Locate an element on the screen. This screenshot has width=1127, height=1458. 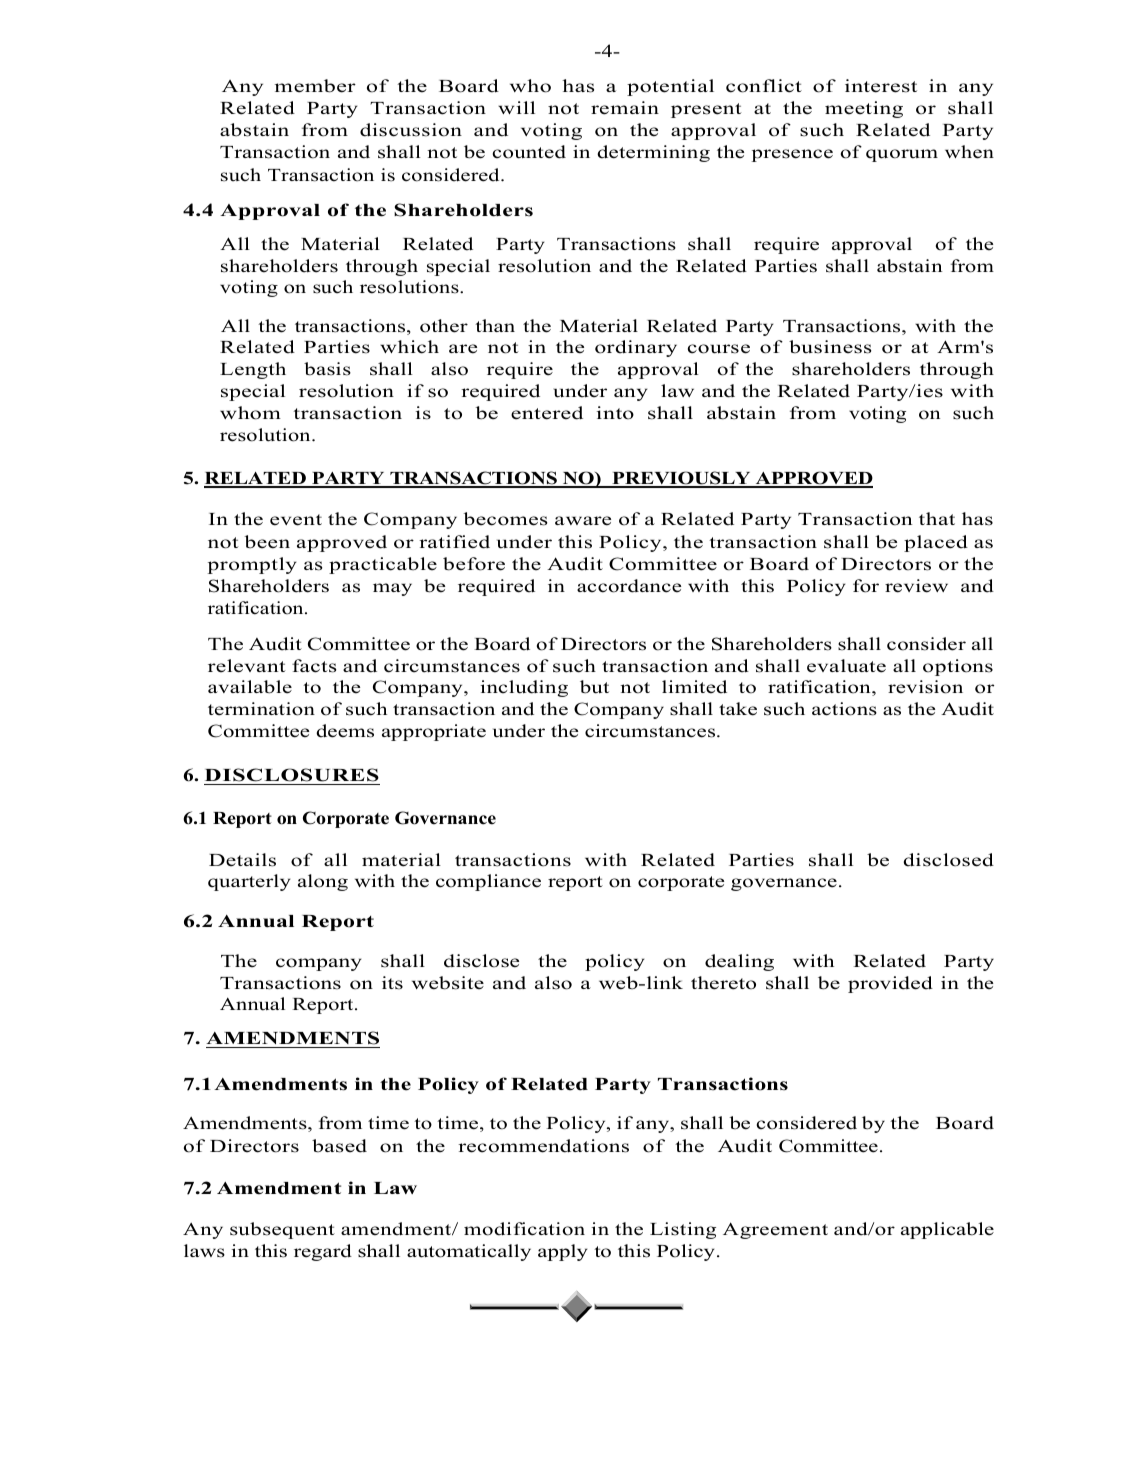
evaluate is located at coordinates (846, 666).
